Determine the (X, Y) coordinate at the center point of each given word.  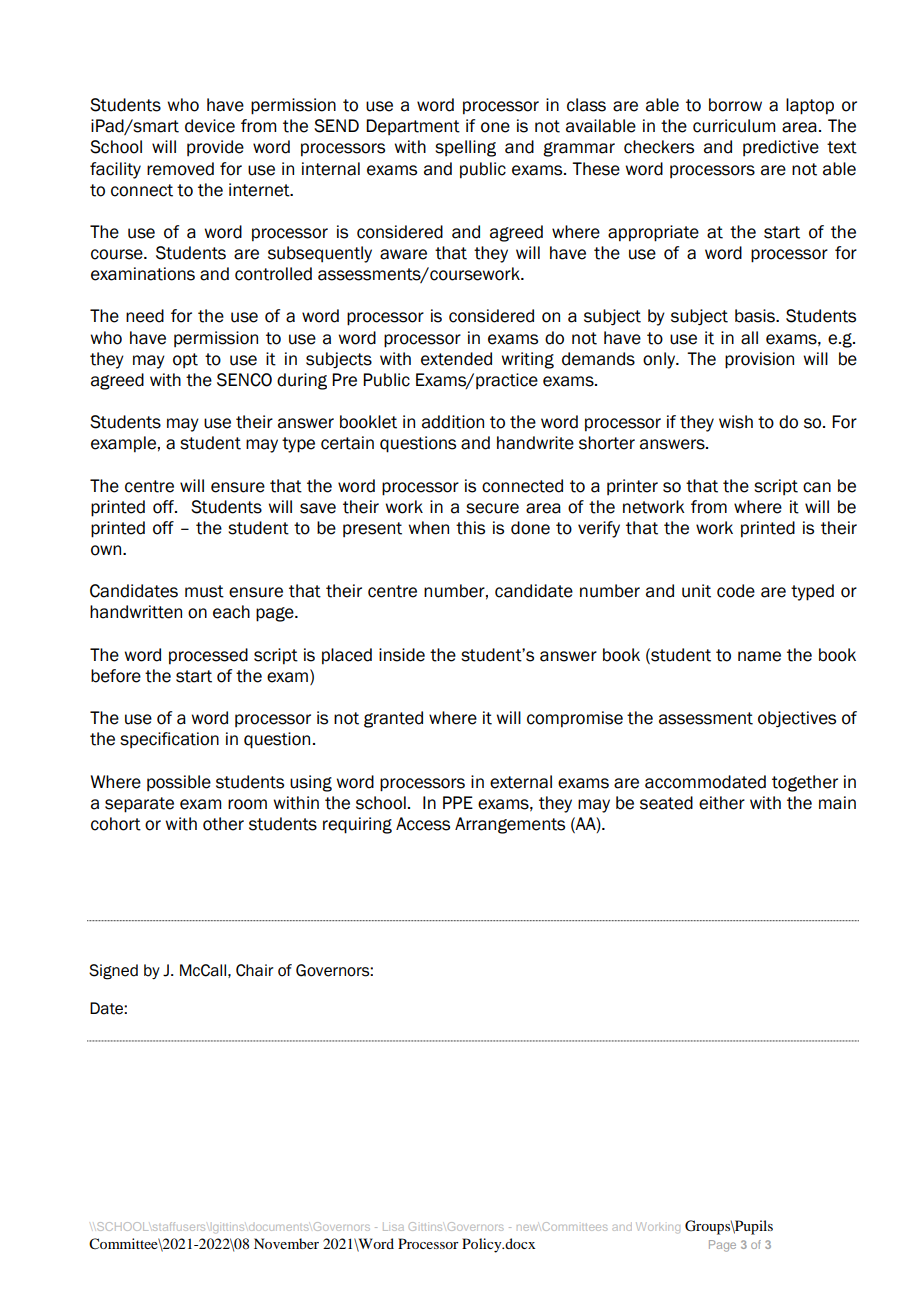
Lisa (393, 1227)
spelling (465, 148)
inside (402, 655)
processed (208, 656)
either (722, 803)
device (210, 126)
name (759, 656)
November (286, 1243)
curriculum (734, 126)
